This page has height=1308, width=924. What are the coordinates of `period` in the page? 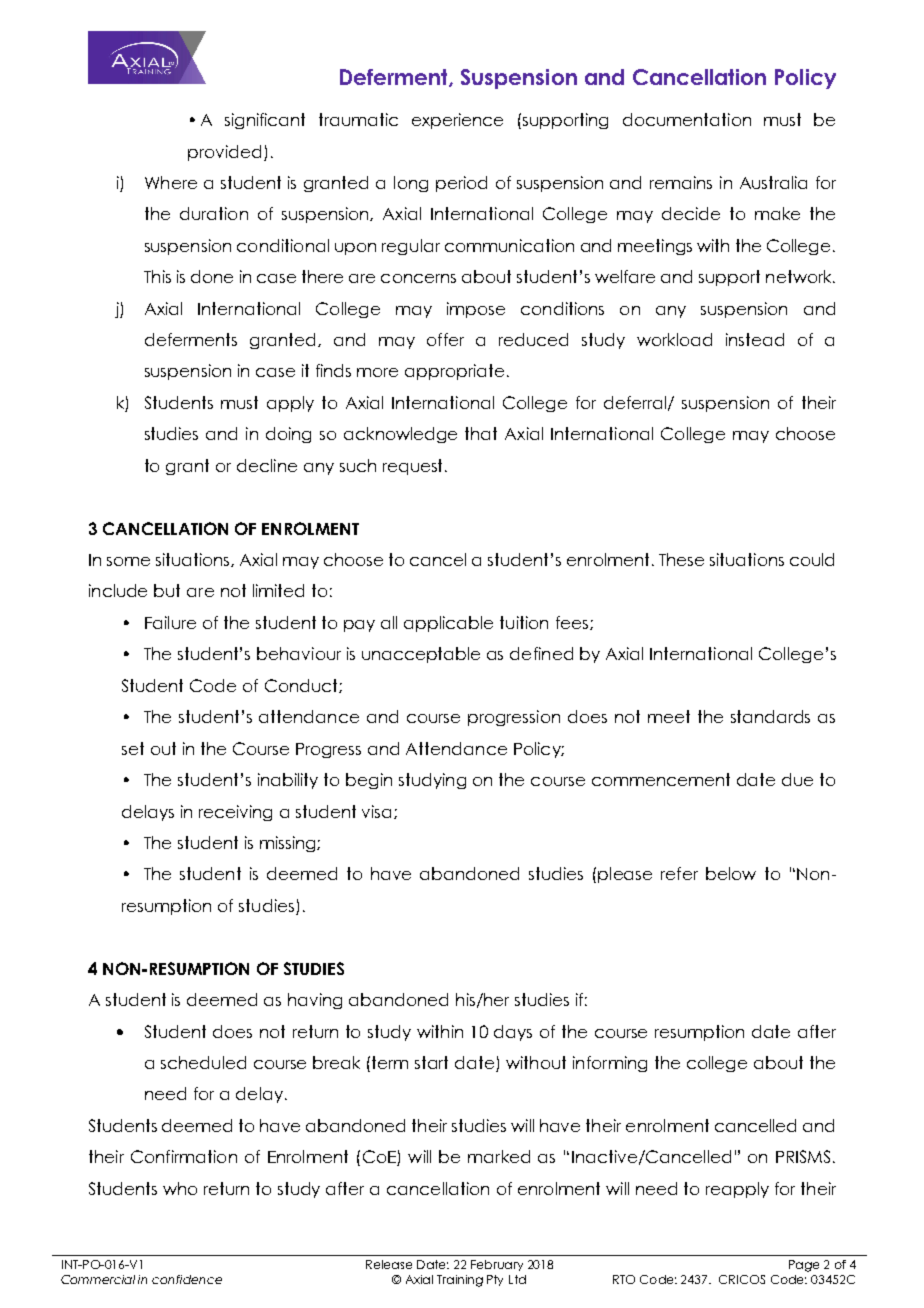 It's located at (461, 184).
